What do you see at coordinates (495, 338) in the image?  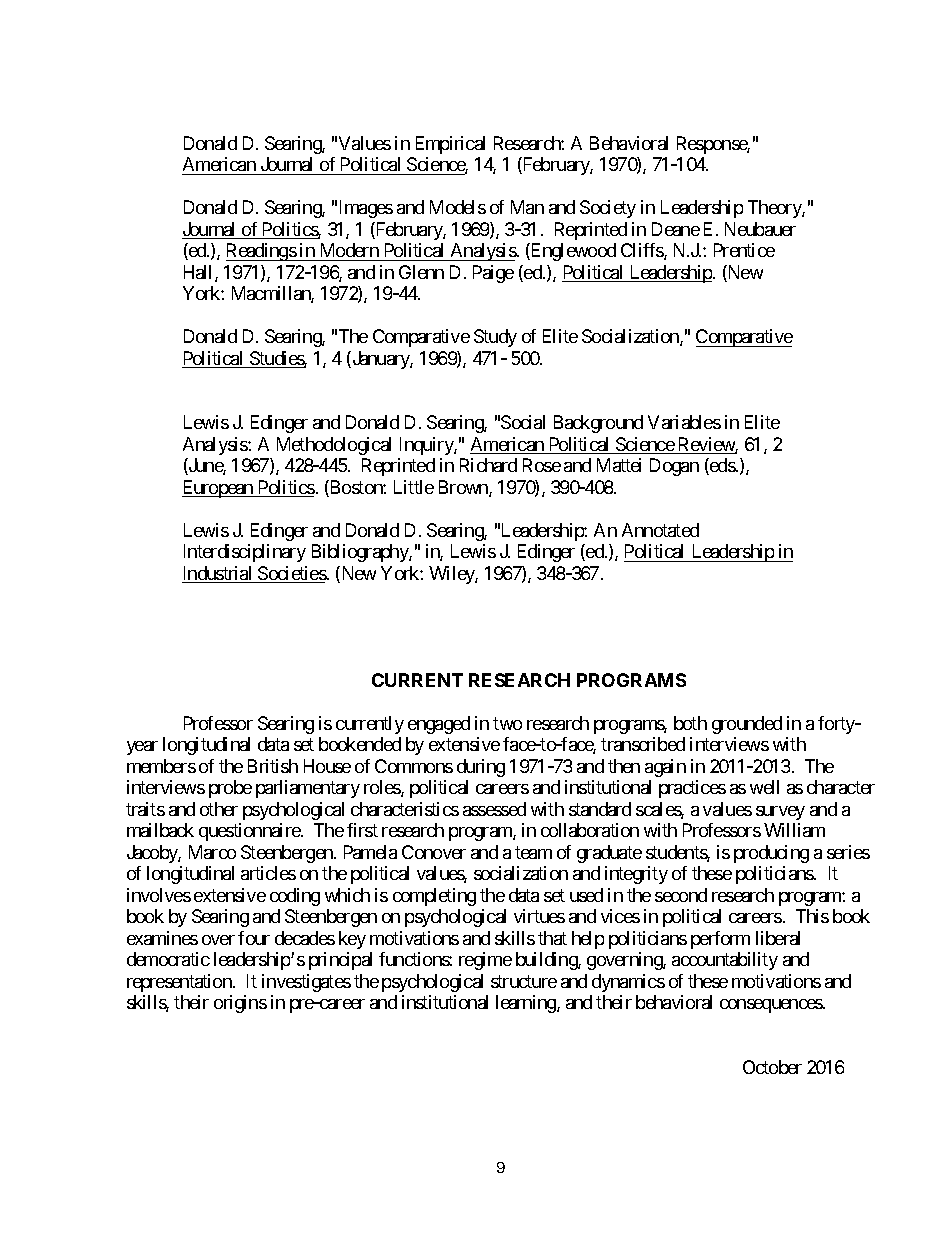 I see `Study` at bounding box center [495, 338].
